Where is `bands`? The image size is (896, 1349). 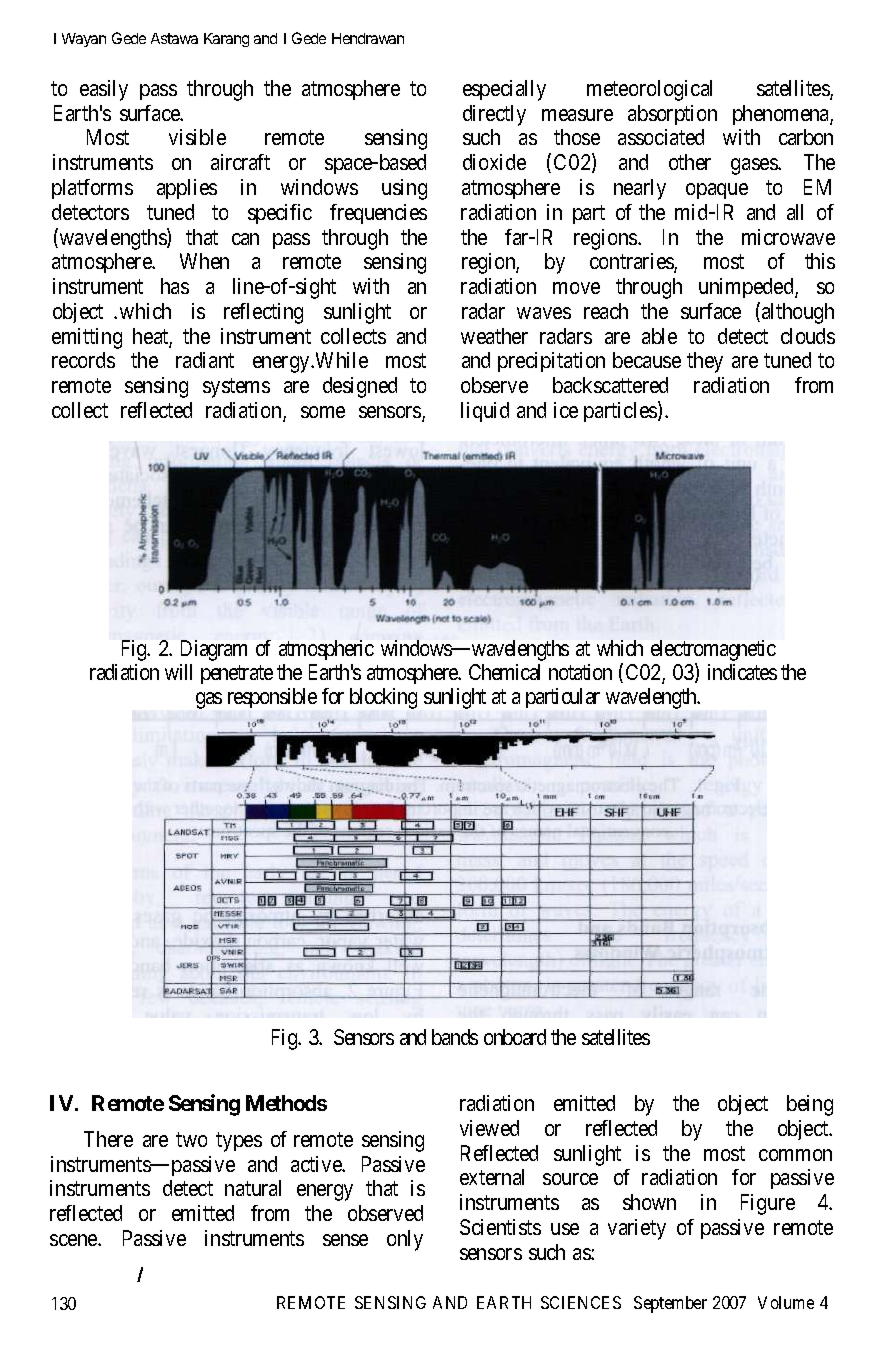 bands is located at coordinates (455, 1037).
